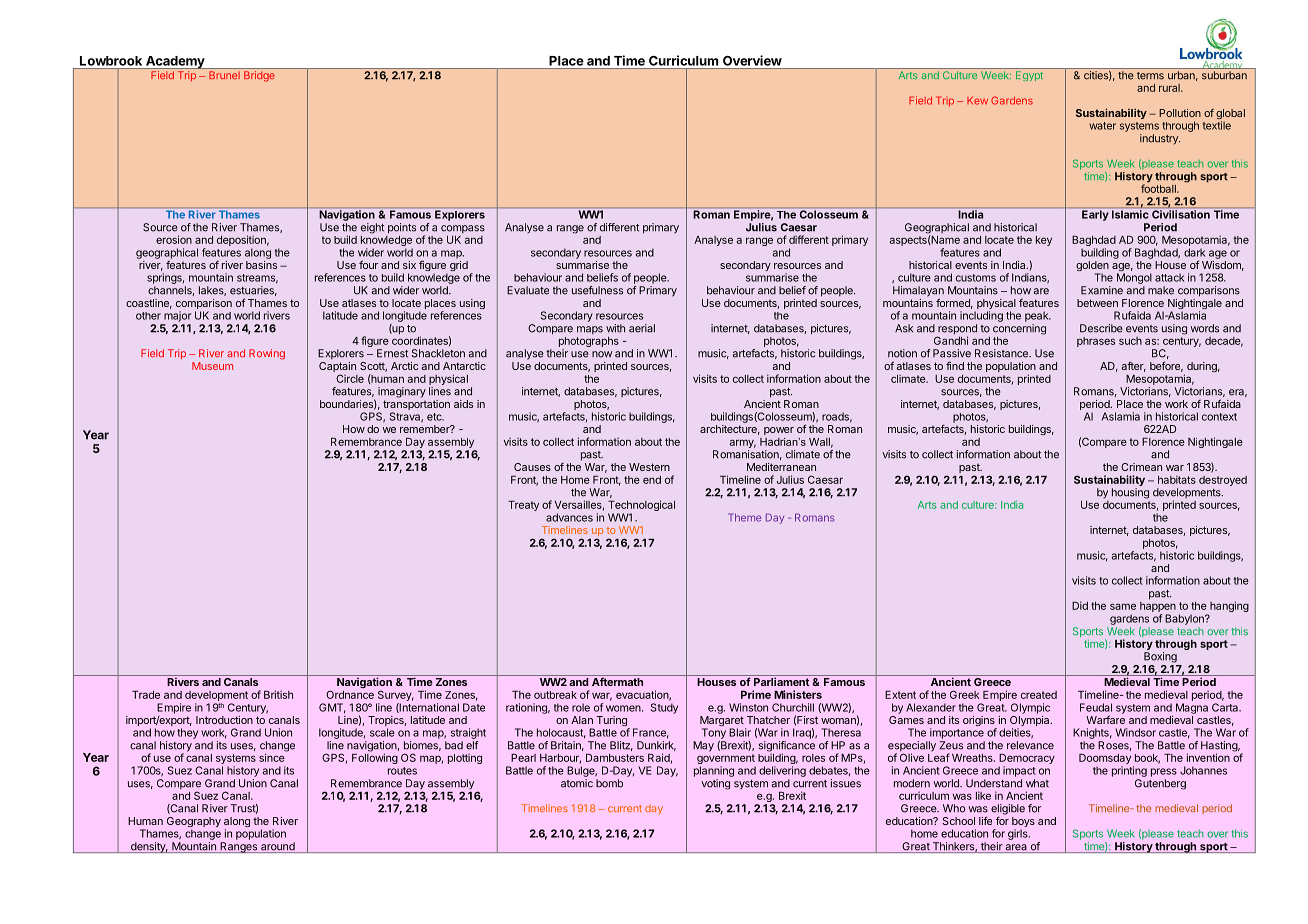 This screenshot has width=1308, height=924. Describe the element at coordinates (649, 467) in the screenshot. I see `Western` at that location.
